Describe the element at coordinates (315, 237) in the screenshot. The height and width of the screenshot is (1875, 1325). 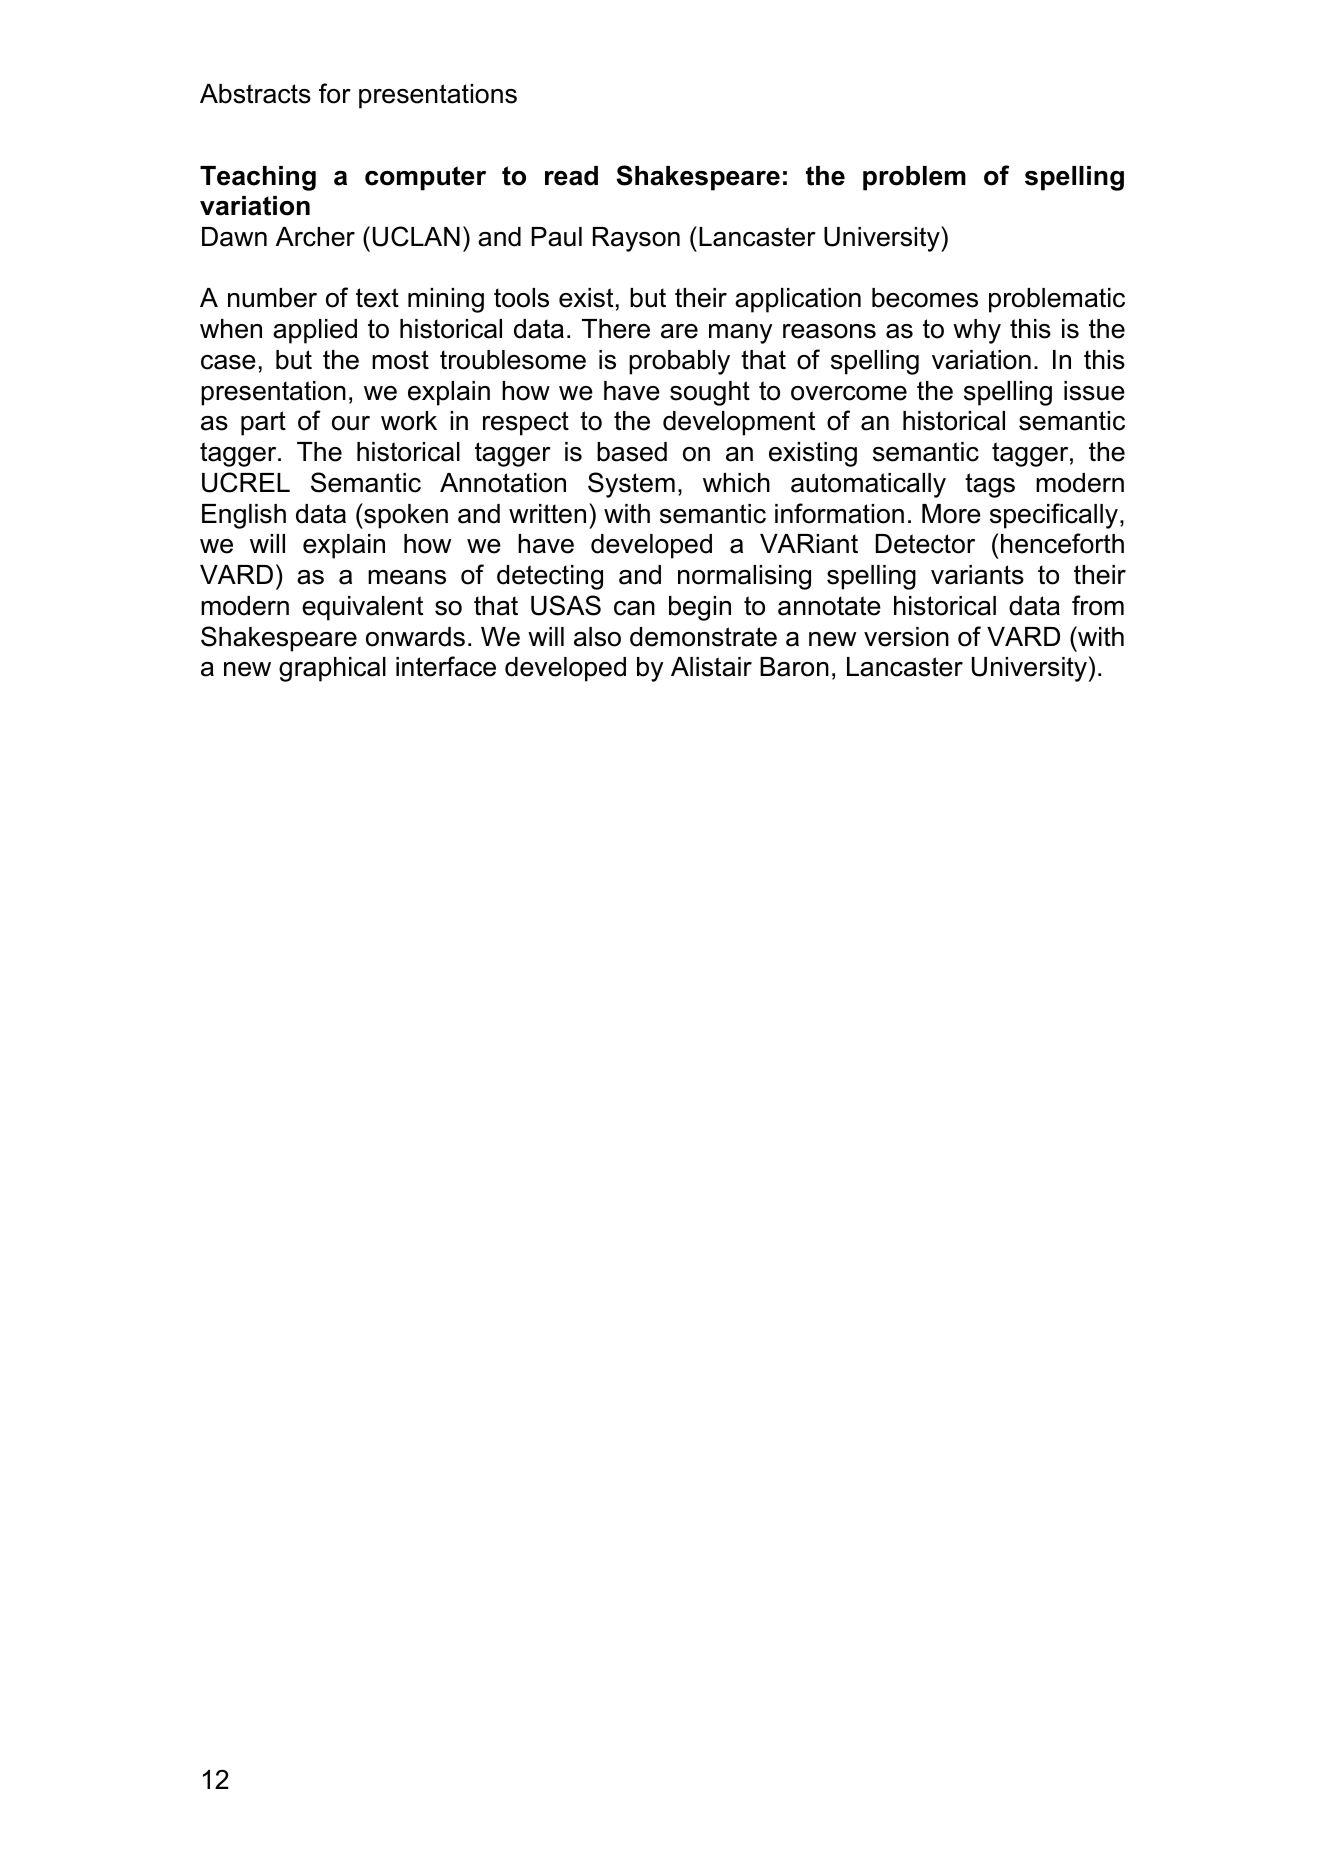
I see `Archer` at that location.
